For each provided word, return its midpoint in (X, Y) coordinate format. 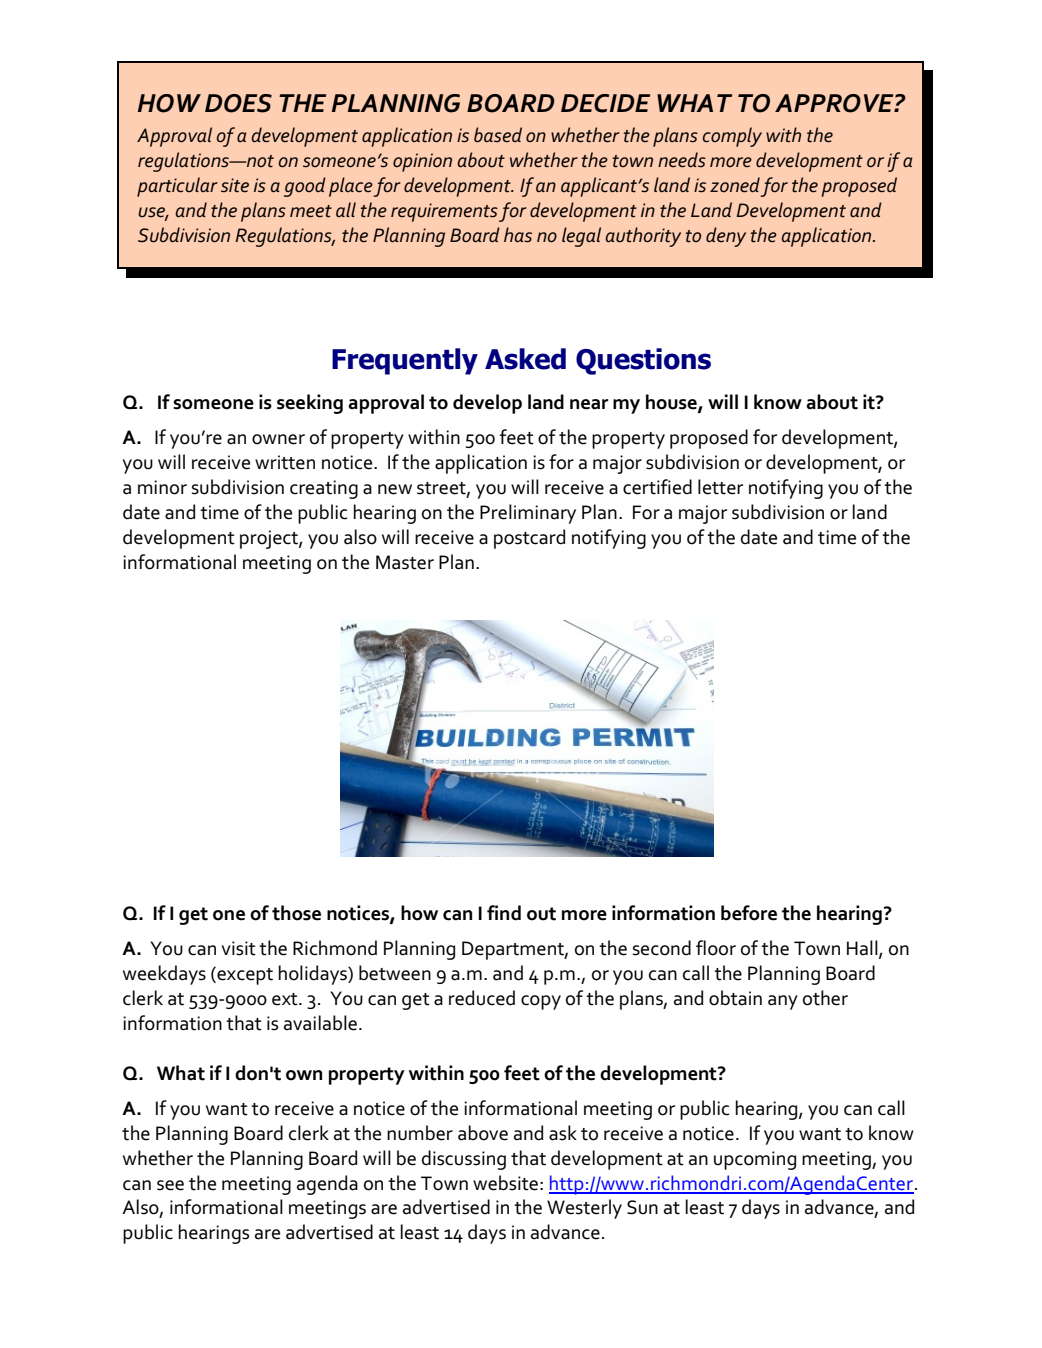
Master (405, 562)
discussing (464, 1160)
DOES (238, 103)
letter (720, 487)
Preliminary (528, 514)
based (498, 135)
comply (732, 137)
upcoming (755, 1160)
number (420, 1133)
